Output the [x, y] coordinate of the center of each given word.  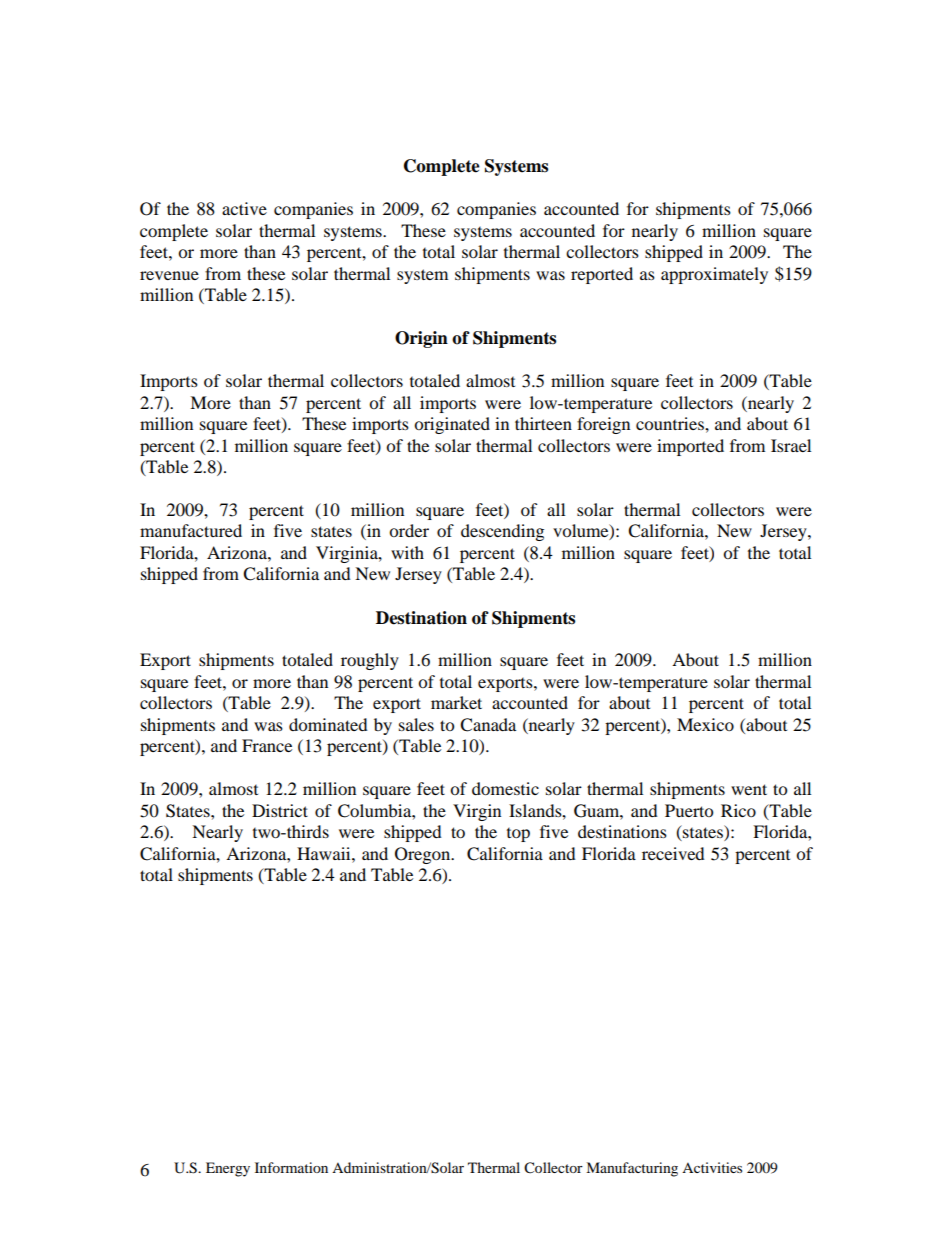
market [456, 702]
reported [602, 275]
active [244, 208]
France [267, 745]
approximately [714, 275]
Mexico [705, 724]
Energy [228, 1169]
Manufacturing [632, 1169]
